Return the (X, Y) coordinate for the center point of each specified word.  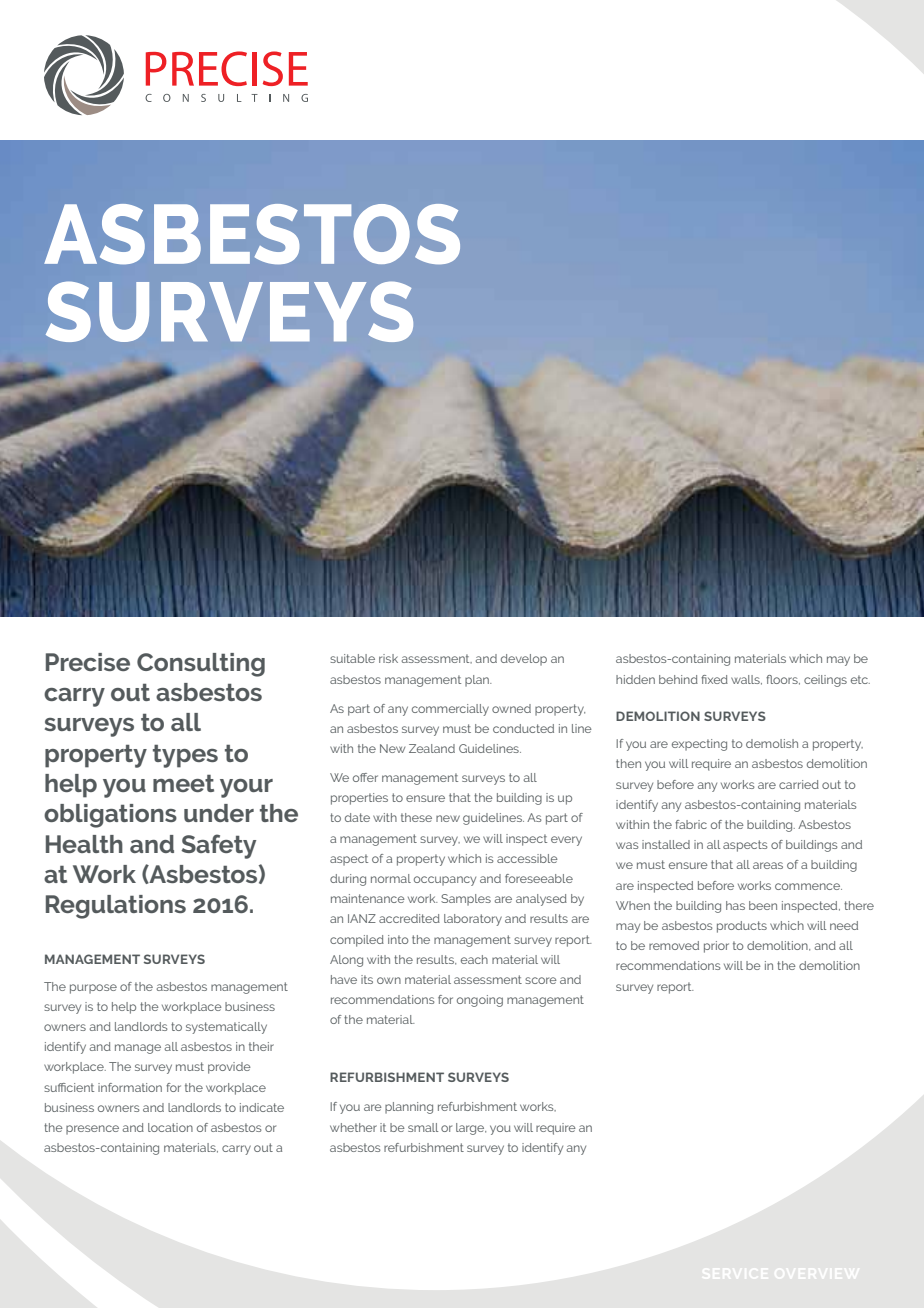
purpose (93, 989)
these (416, 817)
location (170, 1127)
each (474, 959)
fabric (691, 824)
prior (716, 947)
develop (524, 660)
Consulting (201, 665)
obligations (110, 816)
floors (783, 680)
